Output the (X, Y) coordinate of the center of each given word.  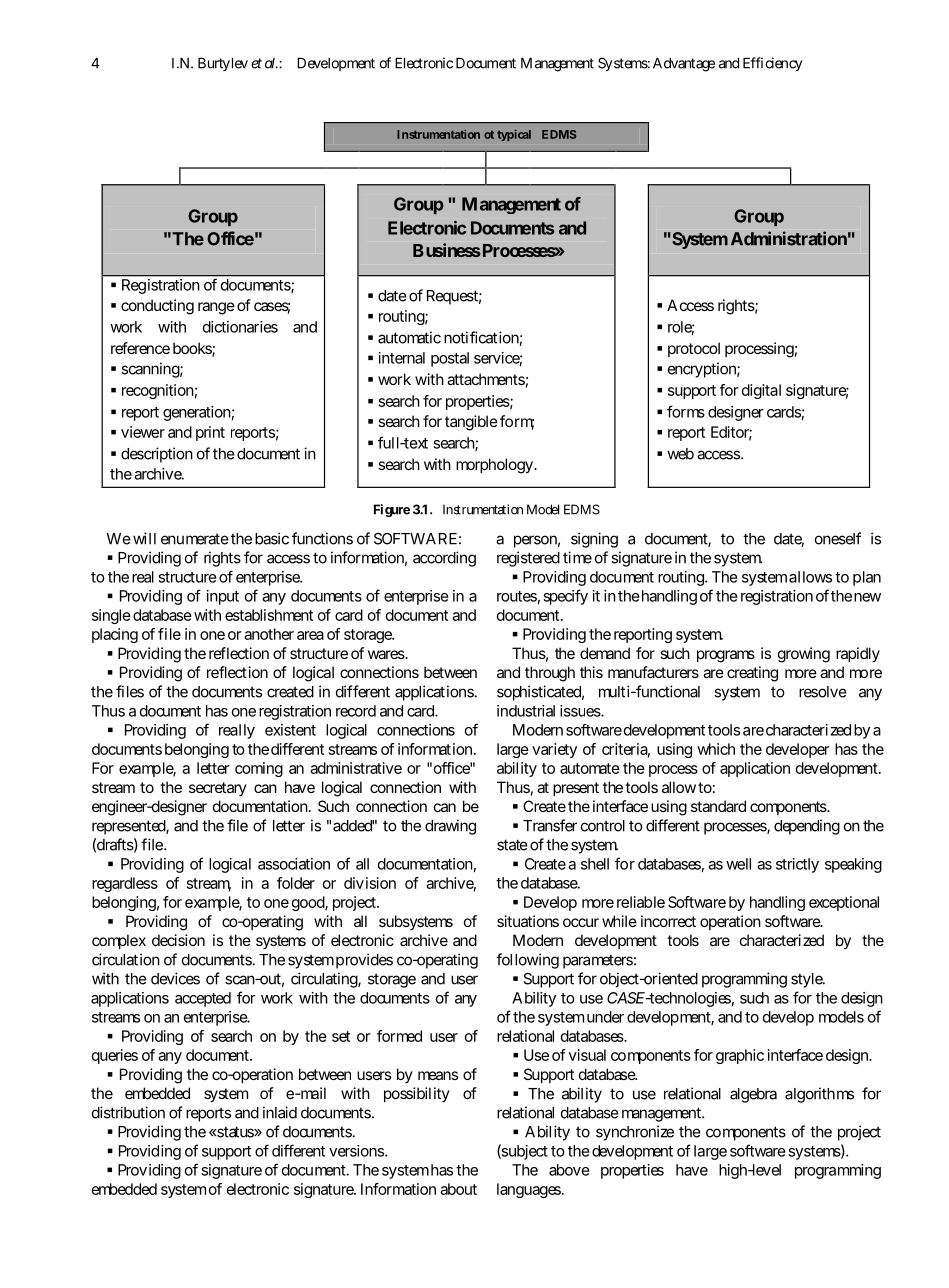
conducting (157, 307)
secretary (218, 789)
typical (514, 135)
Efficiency (772, 64)
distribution (128, 1112)
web (680, 454)
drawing (450, 827)
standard (718, 806)
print (210, 433)
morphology (495, 466)
